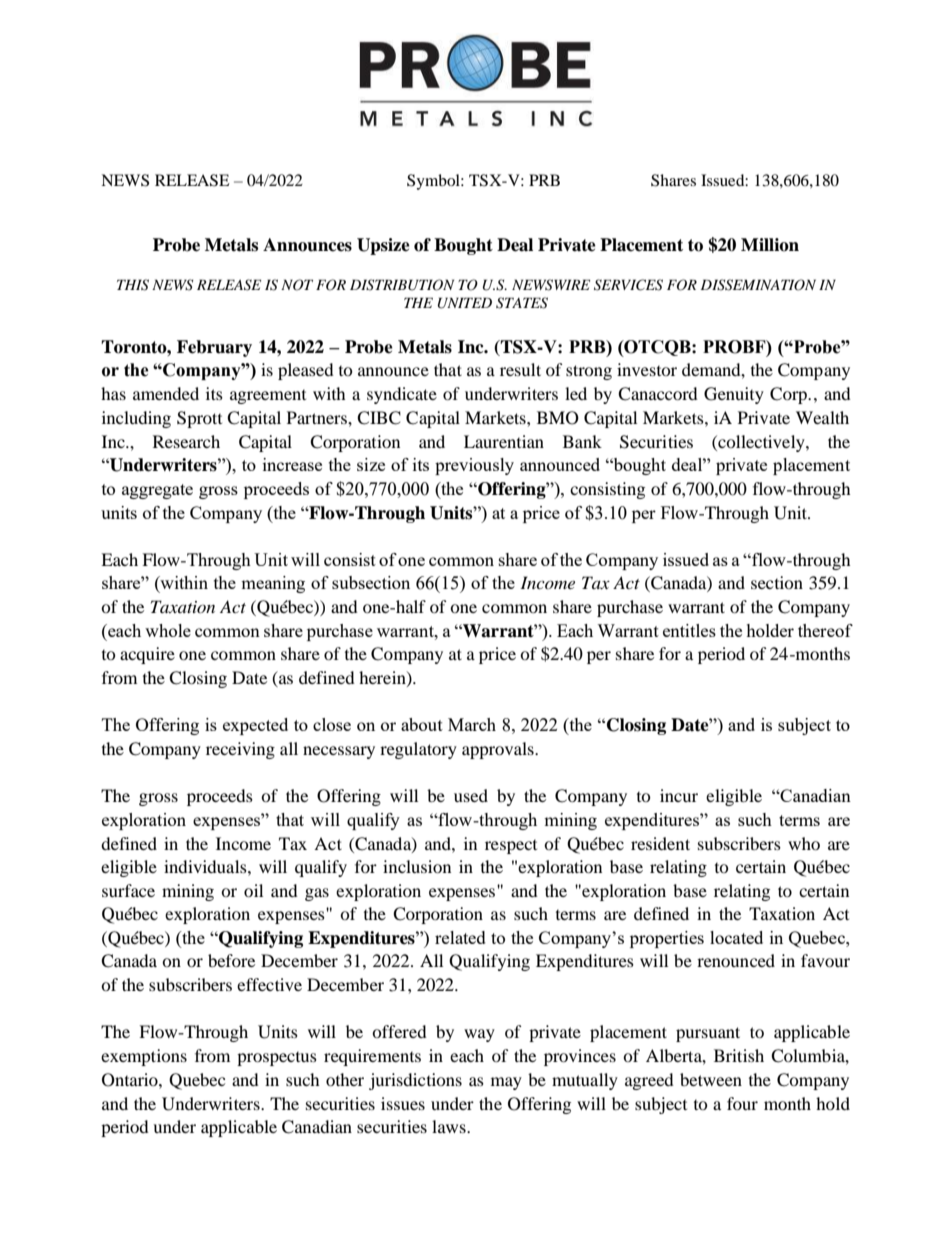 The image size is (952, 1233). What do you see at coordinates (742, 1103) in the image?
I see `four` at bounding box center [742, 1103].
